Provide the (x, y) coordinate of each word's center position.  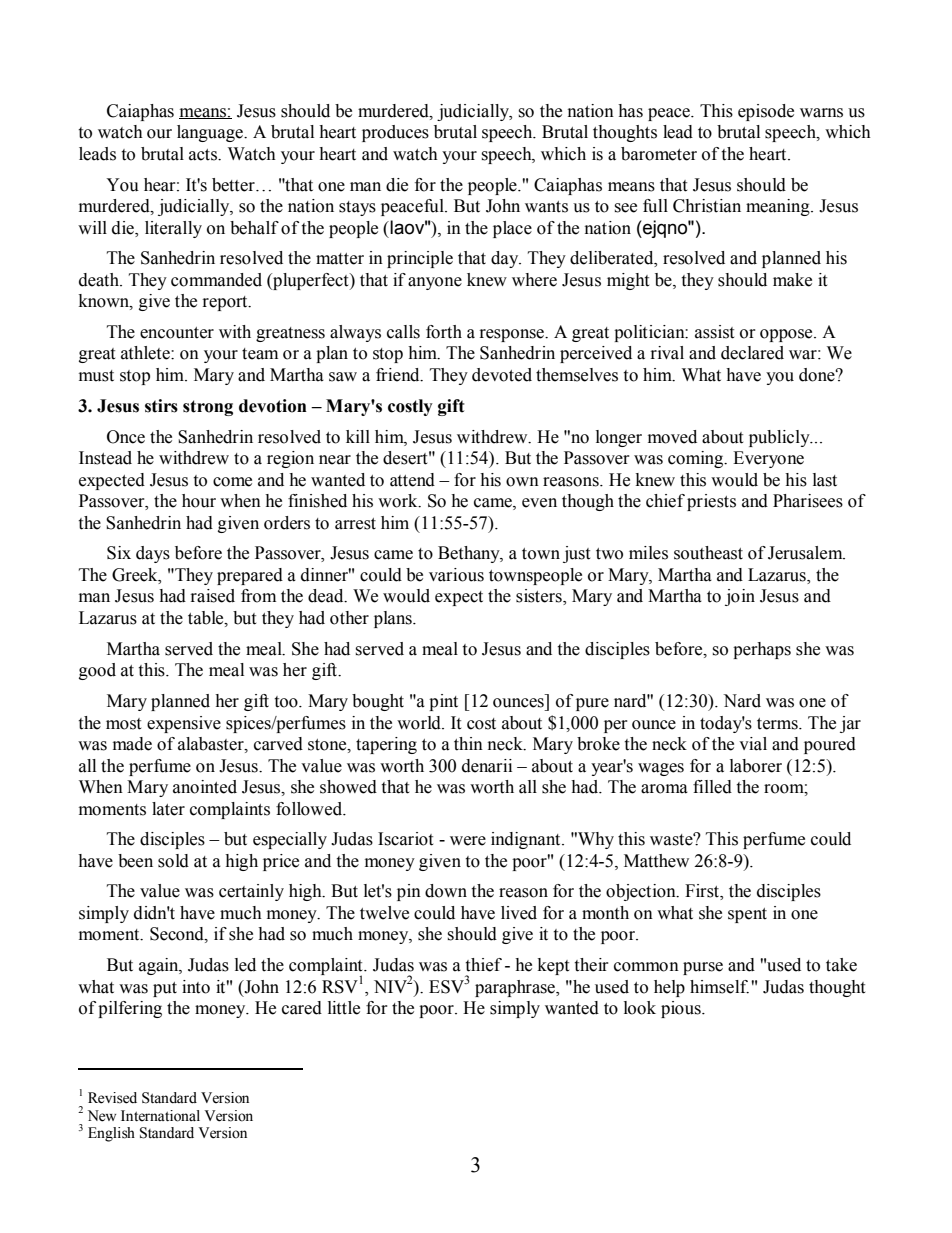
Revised (112, 1098)
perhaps (762, 650)
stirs (161, 406)
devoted (502, 375)
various (456, 575)
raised (213, 596)
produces (395, 133)
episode (766, 112)
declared (752, 353)
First (703, 892)
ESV (447, 987)
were (468, 841)
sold (173, 861)
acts (204, 155)
